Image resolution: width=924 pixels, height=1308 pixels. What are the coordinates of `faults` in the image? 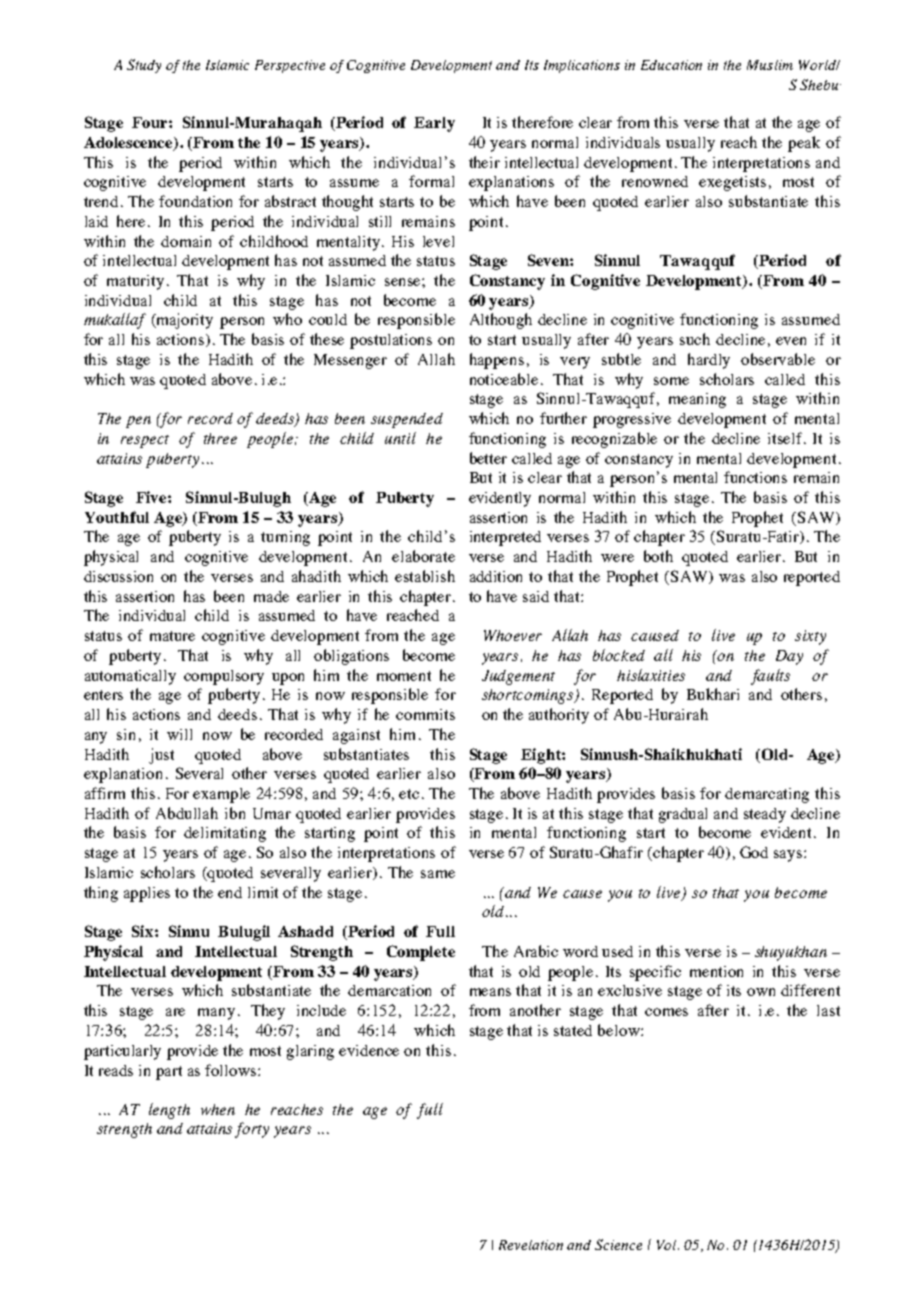 It's located at (770, 677).
